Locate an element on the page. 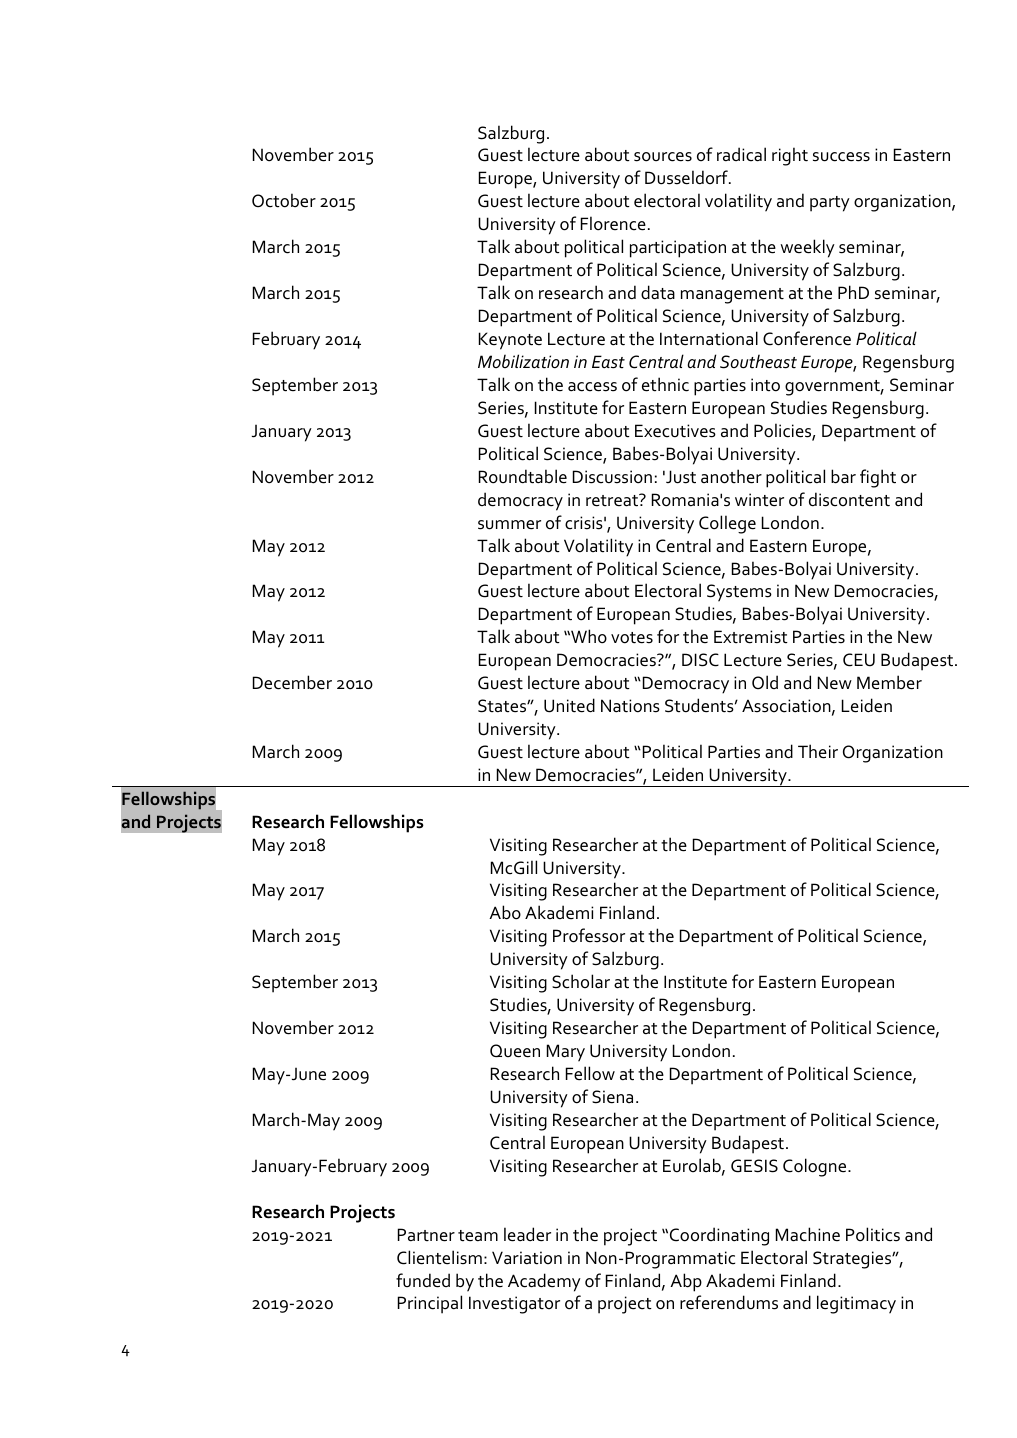 The width and height of the document is (1017, 1438). Queen is located at coordinates (515, 1051).
